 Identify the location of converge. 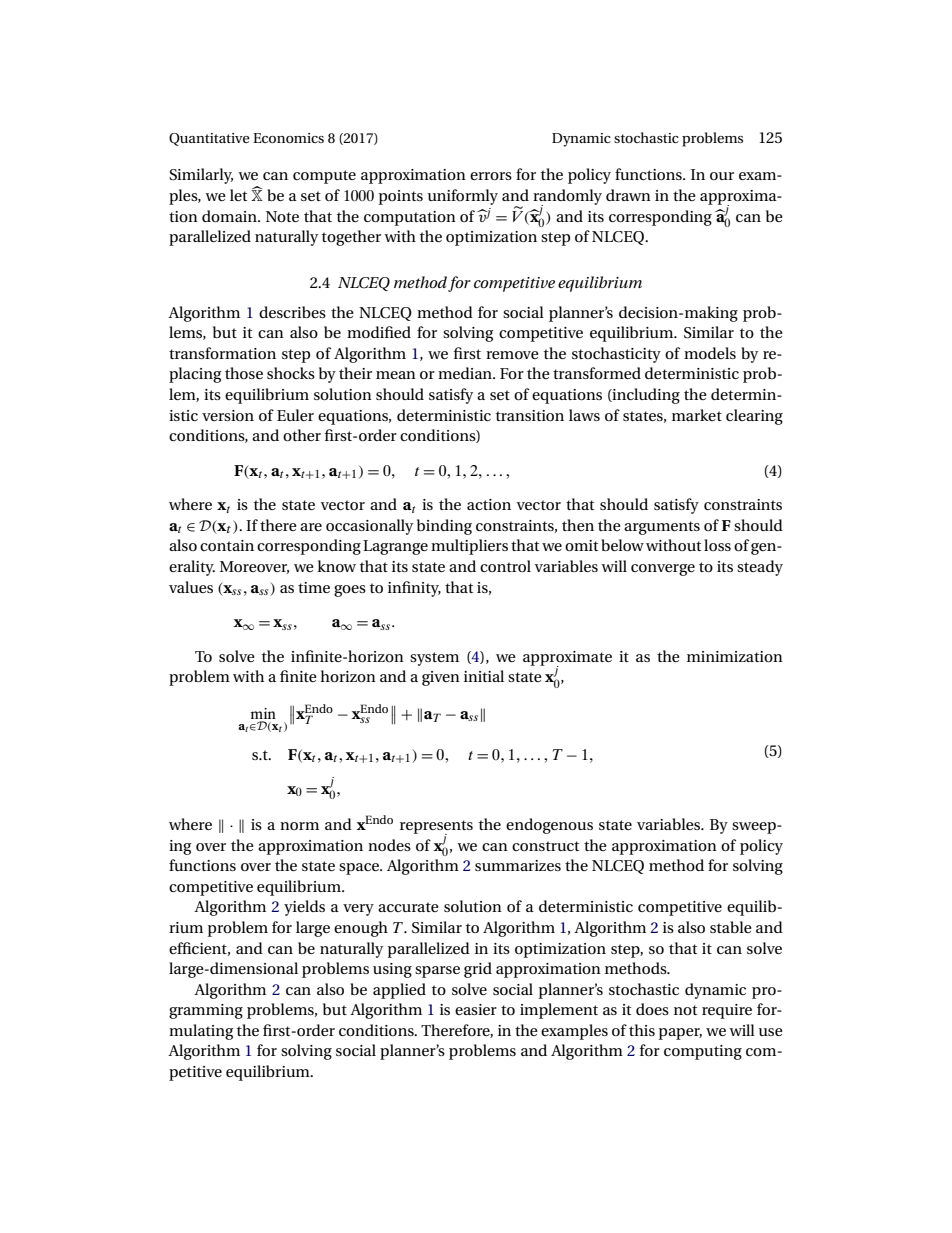
(663, 570).
